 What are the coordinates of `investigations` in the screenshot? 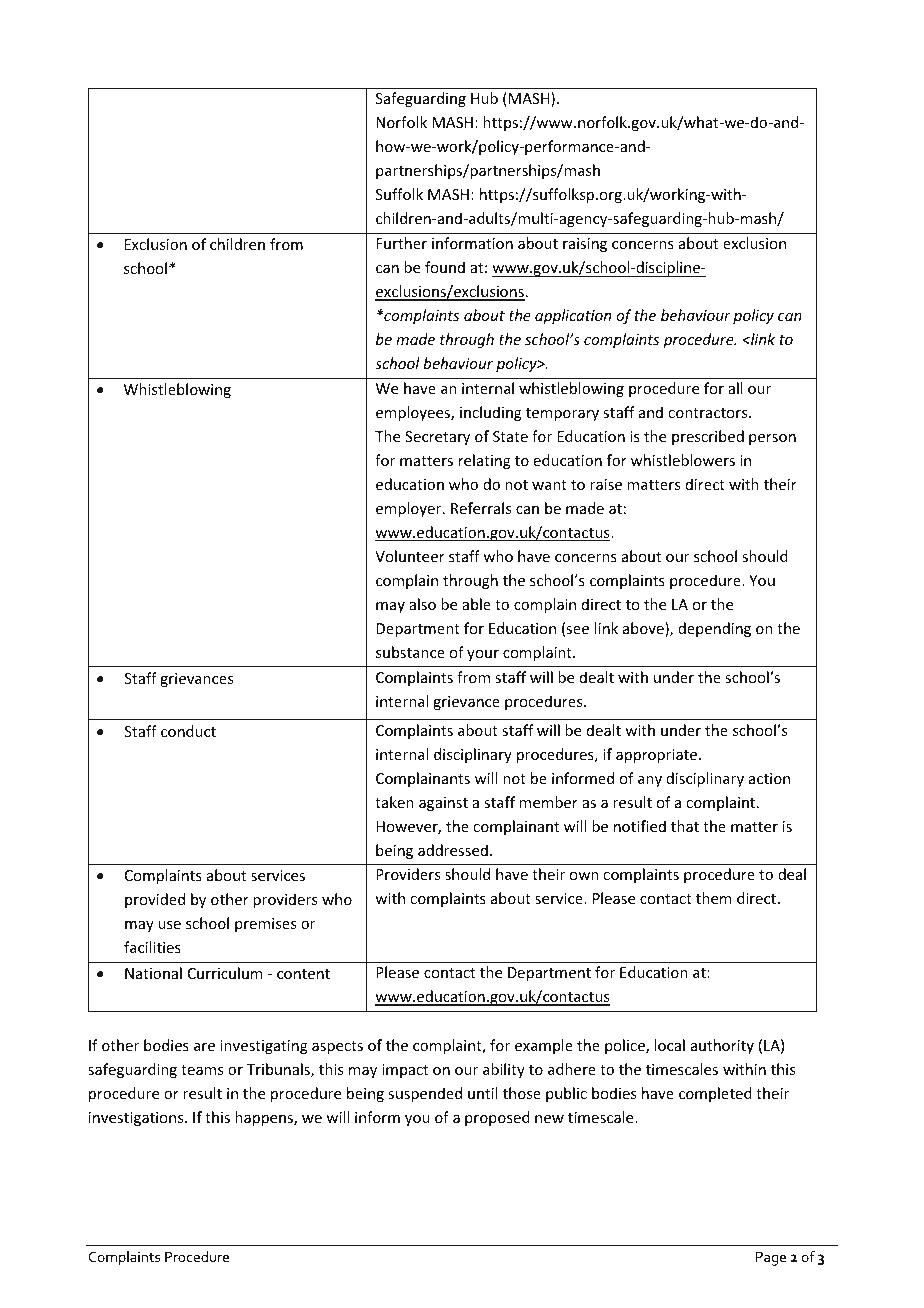 It's located at (137, 1119).
